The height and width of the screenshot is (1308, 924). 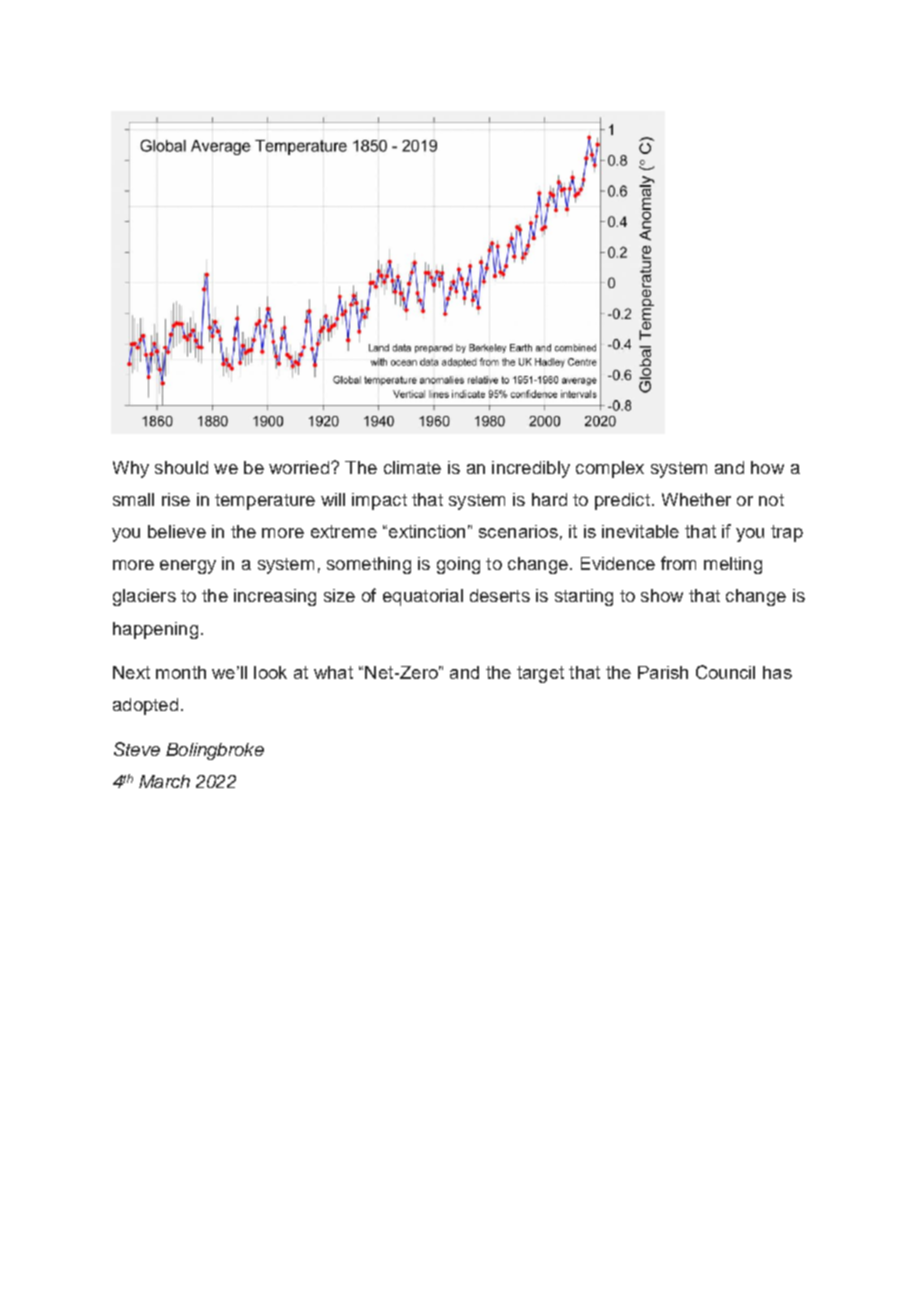 I want to click on melting, so click(x=733, y=565).
